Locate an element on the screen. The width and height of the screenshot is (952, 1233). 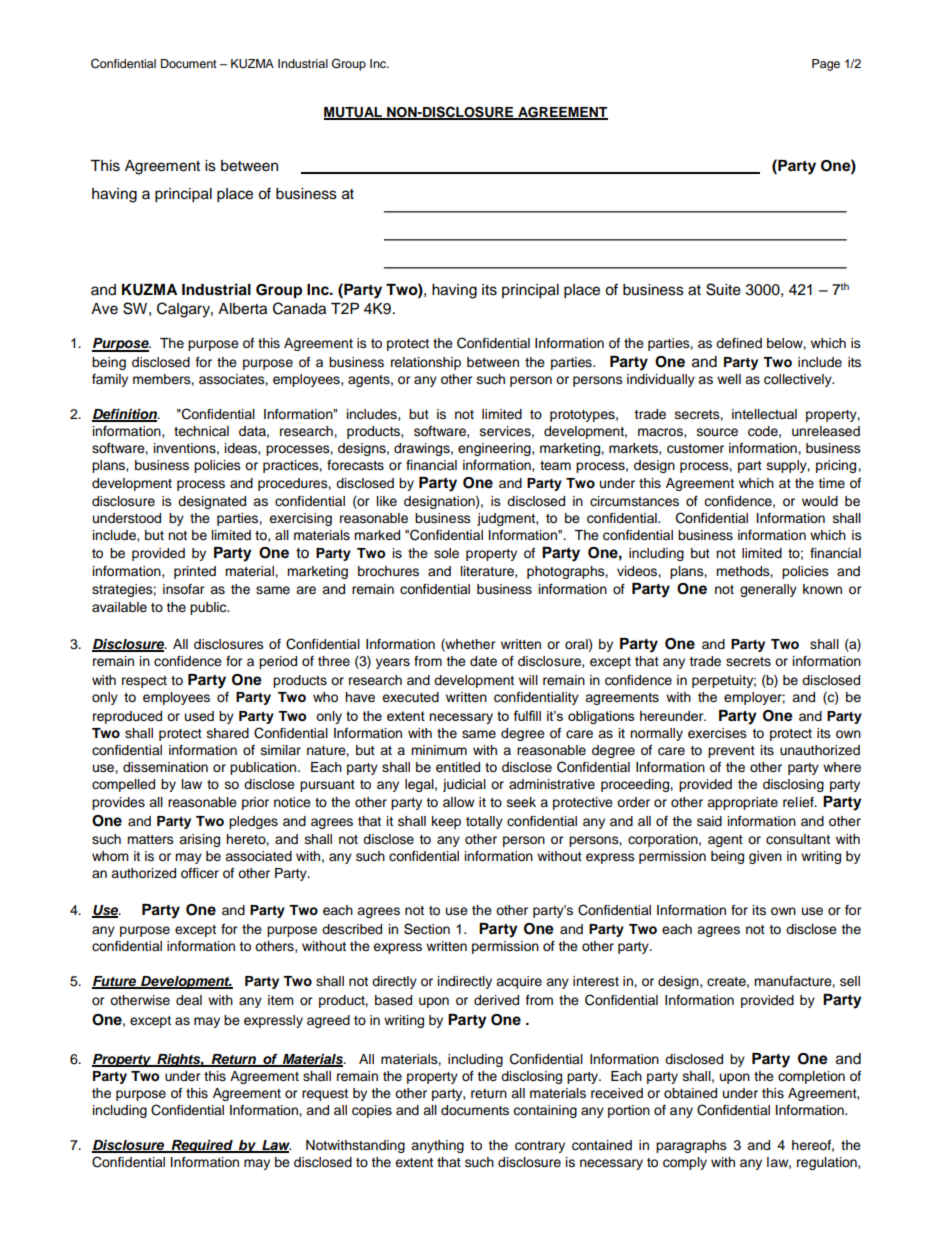
anything is located at coordinates (437, 1146).
